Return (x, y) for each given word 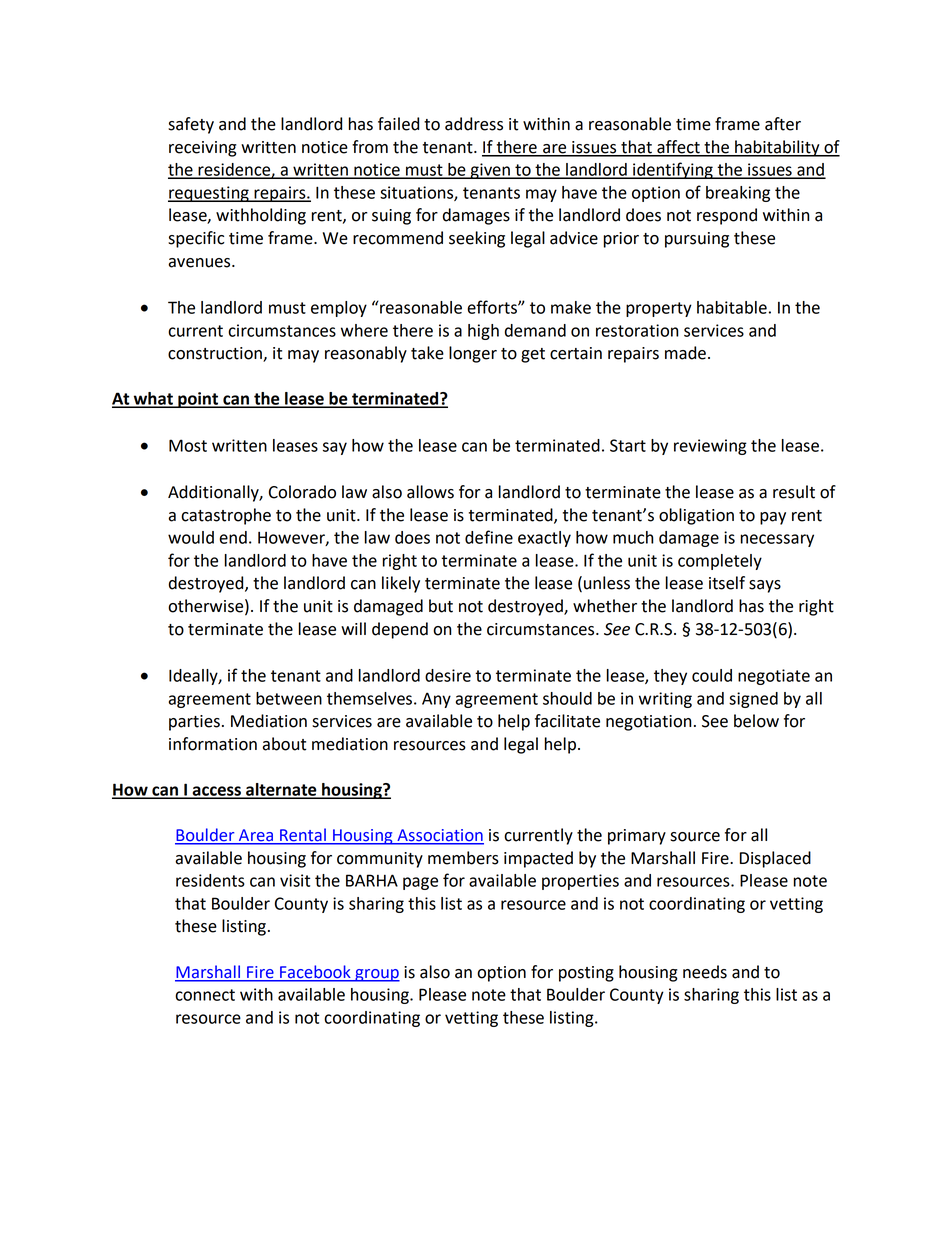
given (490, 171)
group (376, 975)
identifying (673, 170)
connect (205, 995)
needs (705, 972)
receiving (203, 149)
